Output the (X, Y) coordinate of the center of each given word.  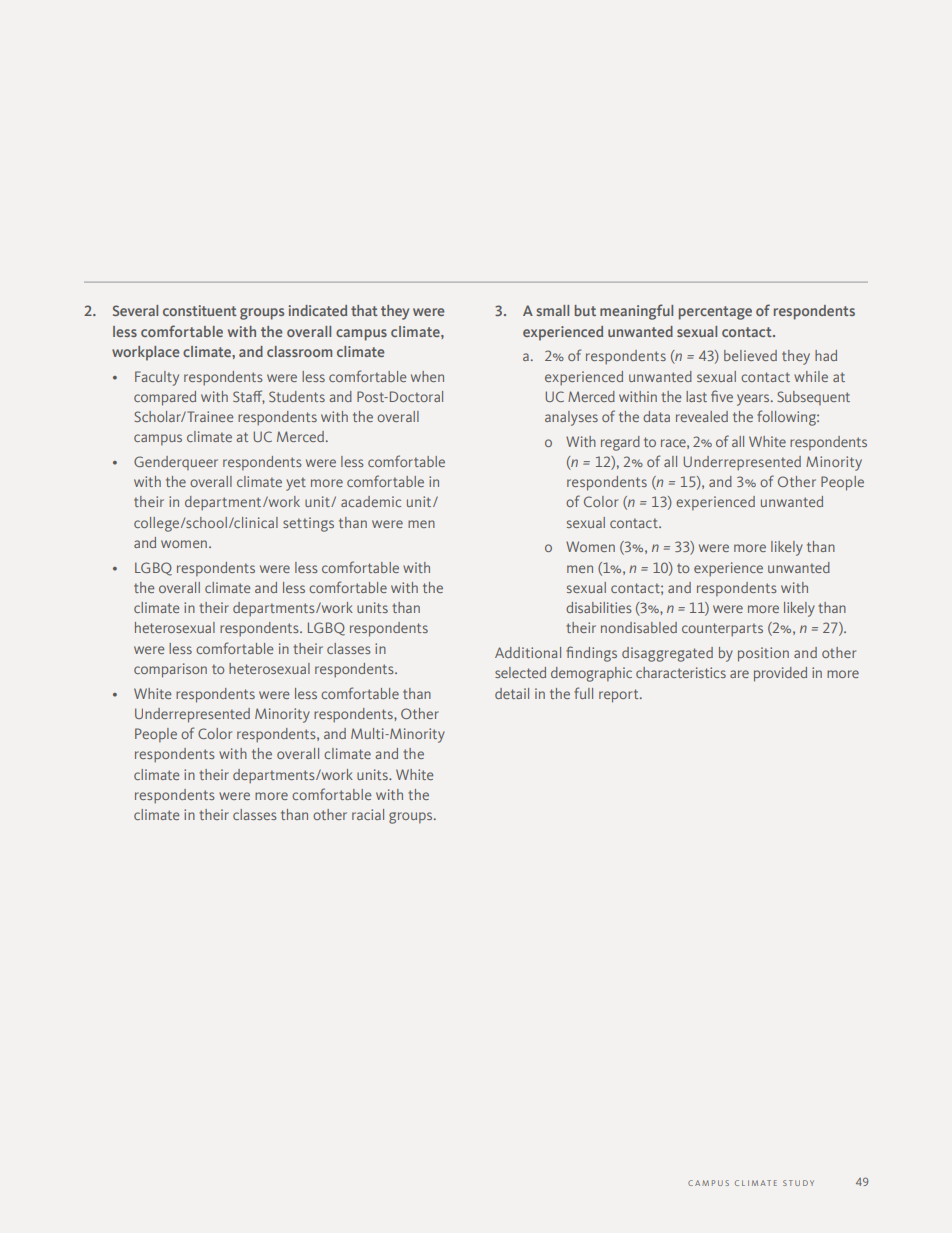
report (620, 696)
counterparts (722, 630)
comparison (170, 670)
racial (368, 814)
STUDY (798, 1183)
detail (512, 693)
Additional (528, 652)
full (583, 693)
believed (750, 355)
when (427, 376)
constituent (200, 310)
